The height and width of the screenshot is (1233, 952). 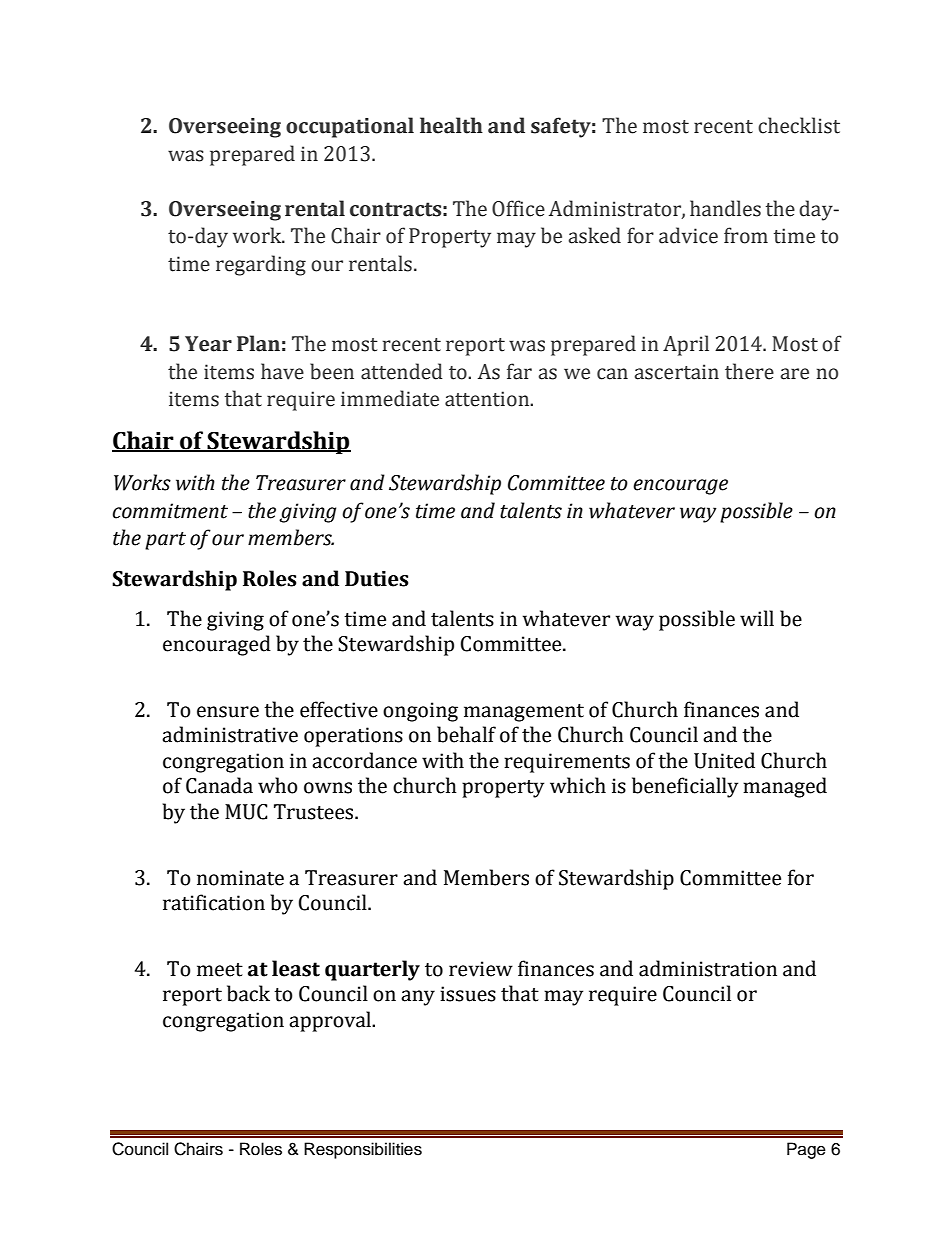 What do you see at coordinates (451, 125) in the screenshot?
I see `health` at bounding box center [451, 125].
